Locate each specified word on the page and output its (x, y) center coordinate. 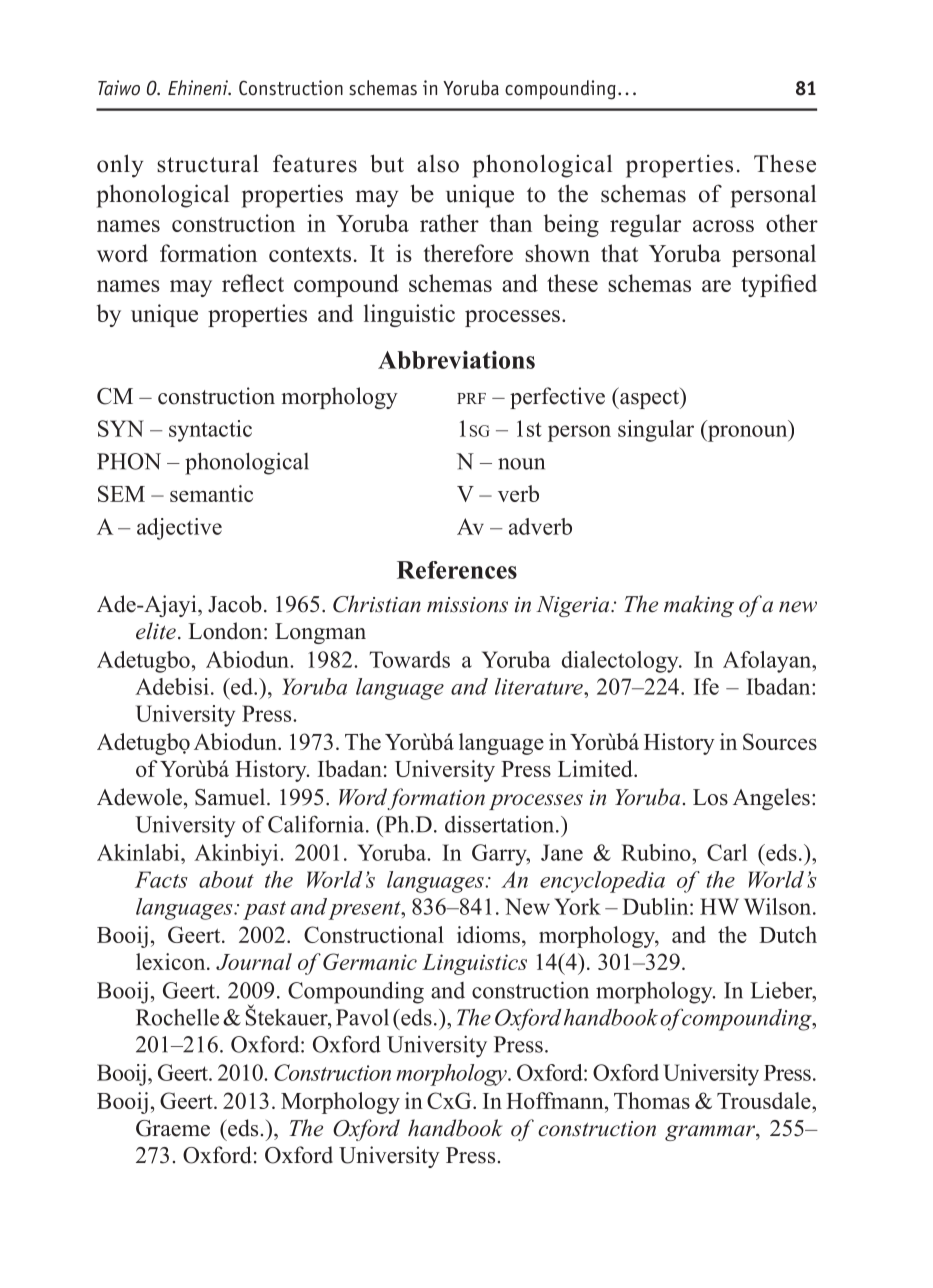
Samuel (231, 797)
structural (208, 163)
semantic (211, 493)
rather (449, 223)
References (457, 570)
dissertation (501, 824)
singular (656, 431)
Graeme (173, 1128)
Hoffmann (556, 1100)
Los (710, 797)
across (723, 226)
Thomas (652, 1100)
